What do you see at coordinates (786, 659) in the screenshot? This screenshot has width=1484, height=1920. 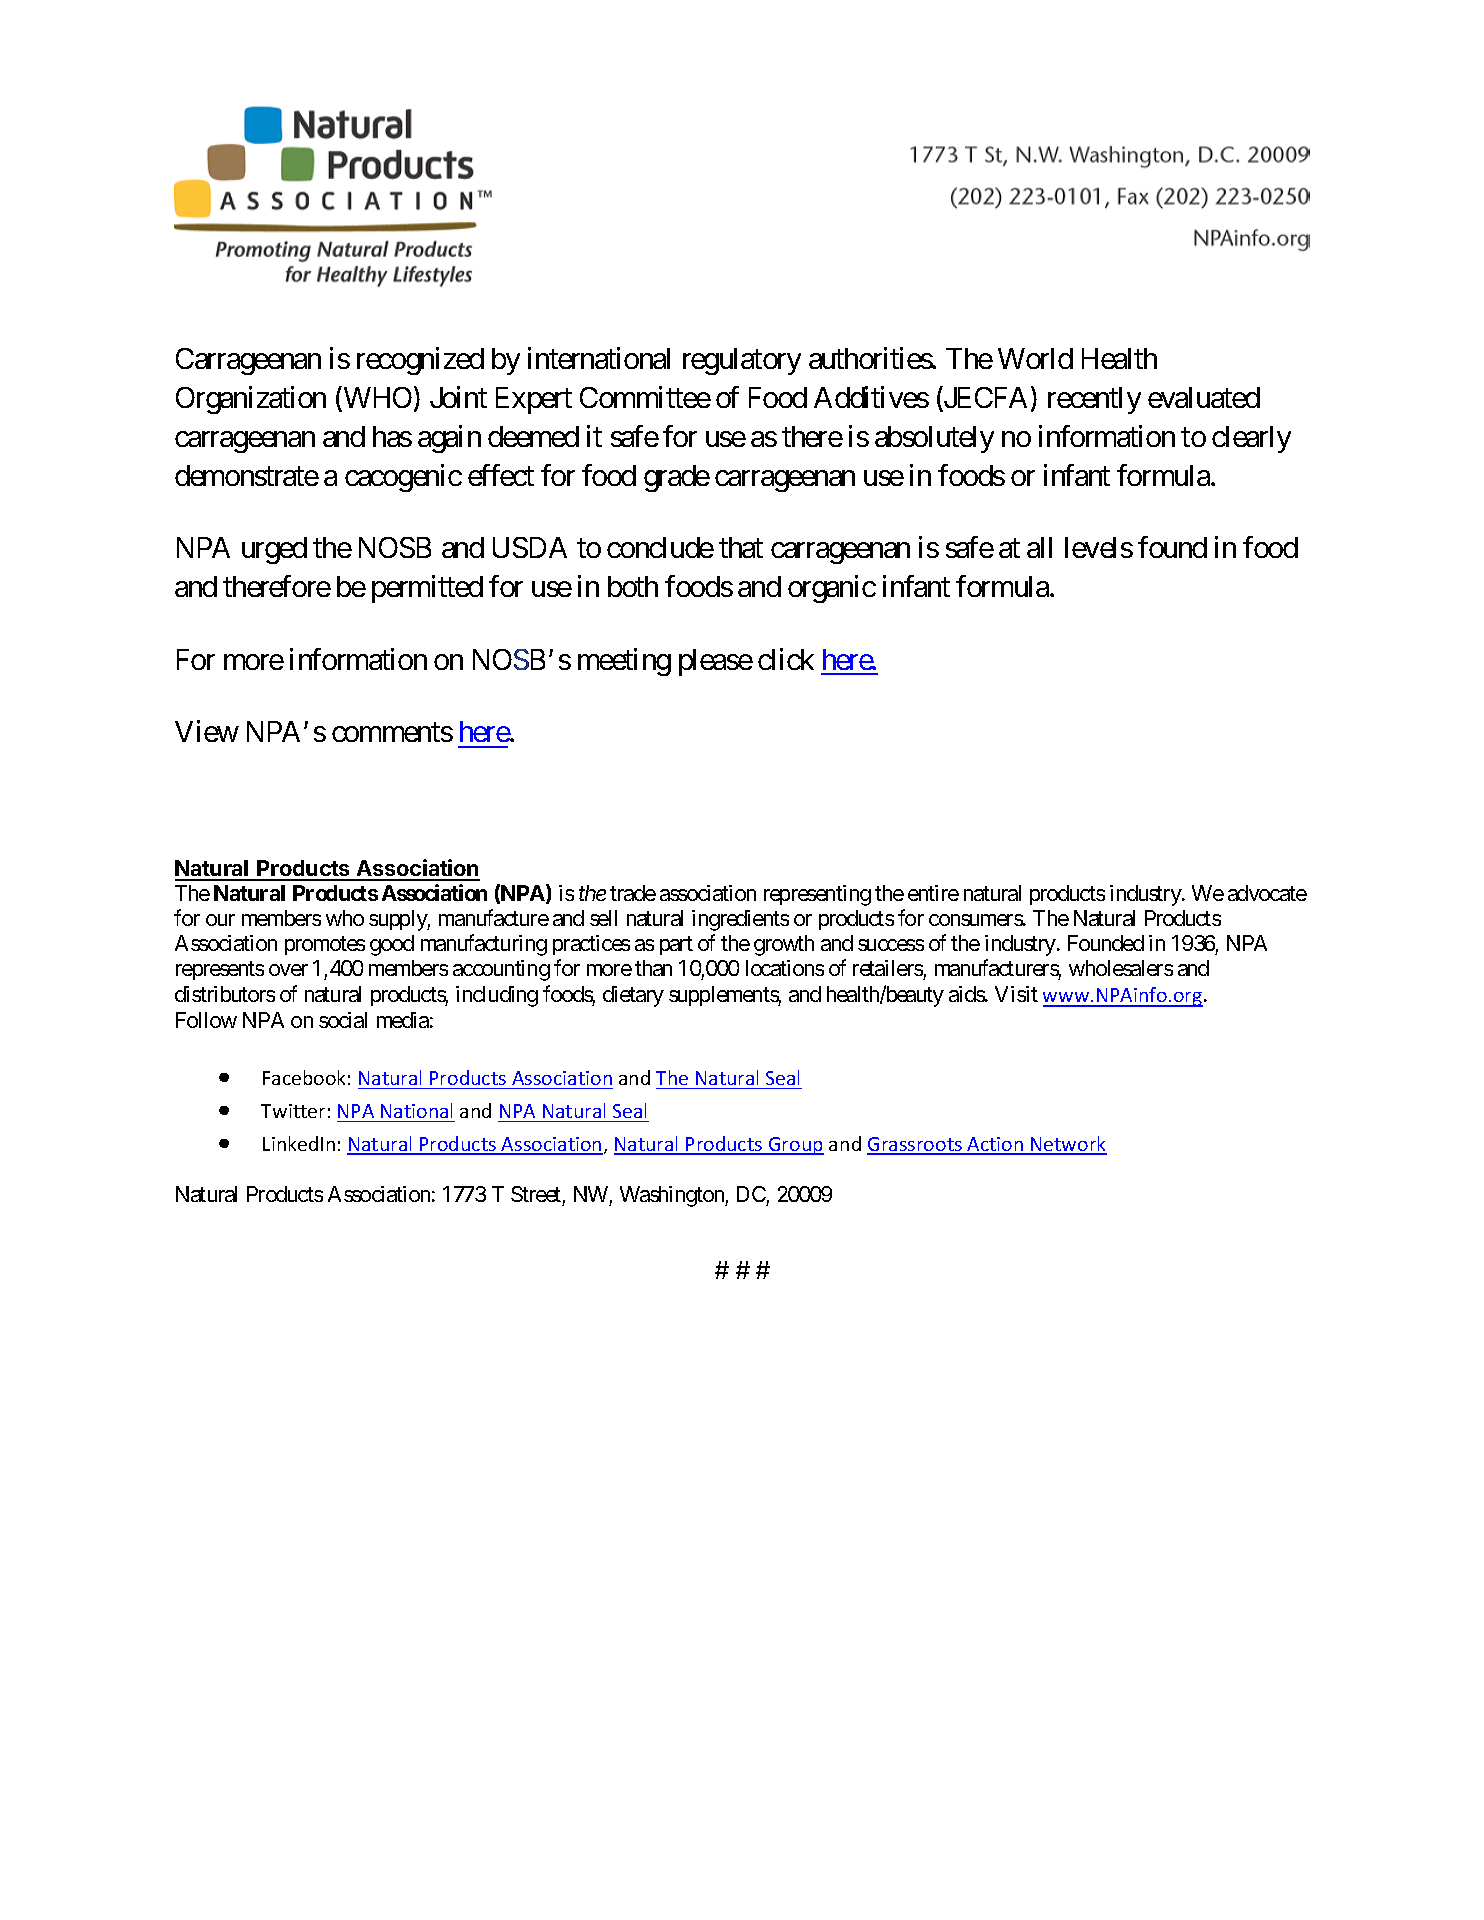 I see `click` at bounding box center [786, 659].
